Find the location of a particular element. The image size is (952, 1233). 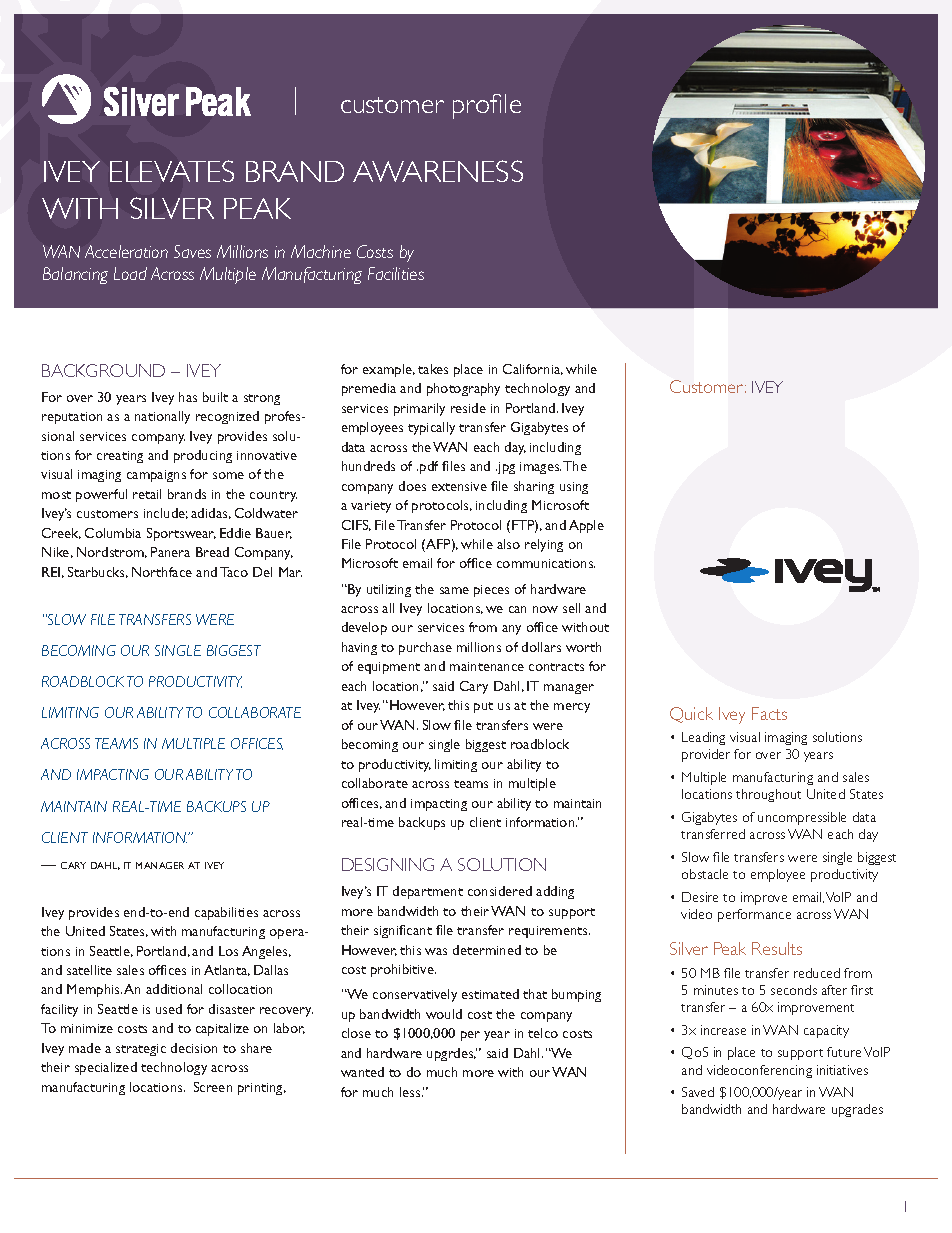

reside is located at coordinates (468, 408).
